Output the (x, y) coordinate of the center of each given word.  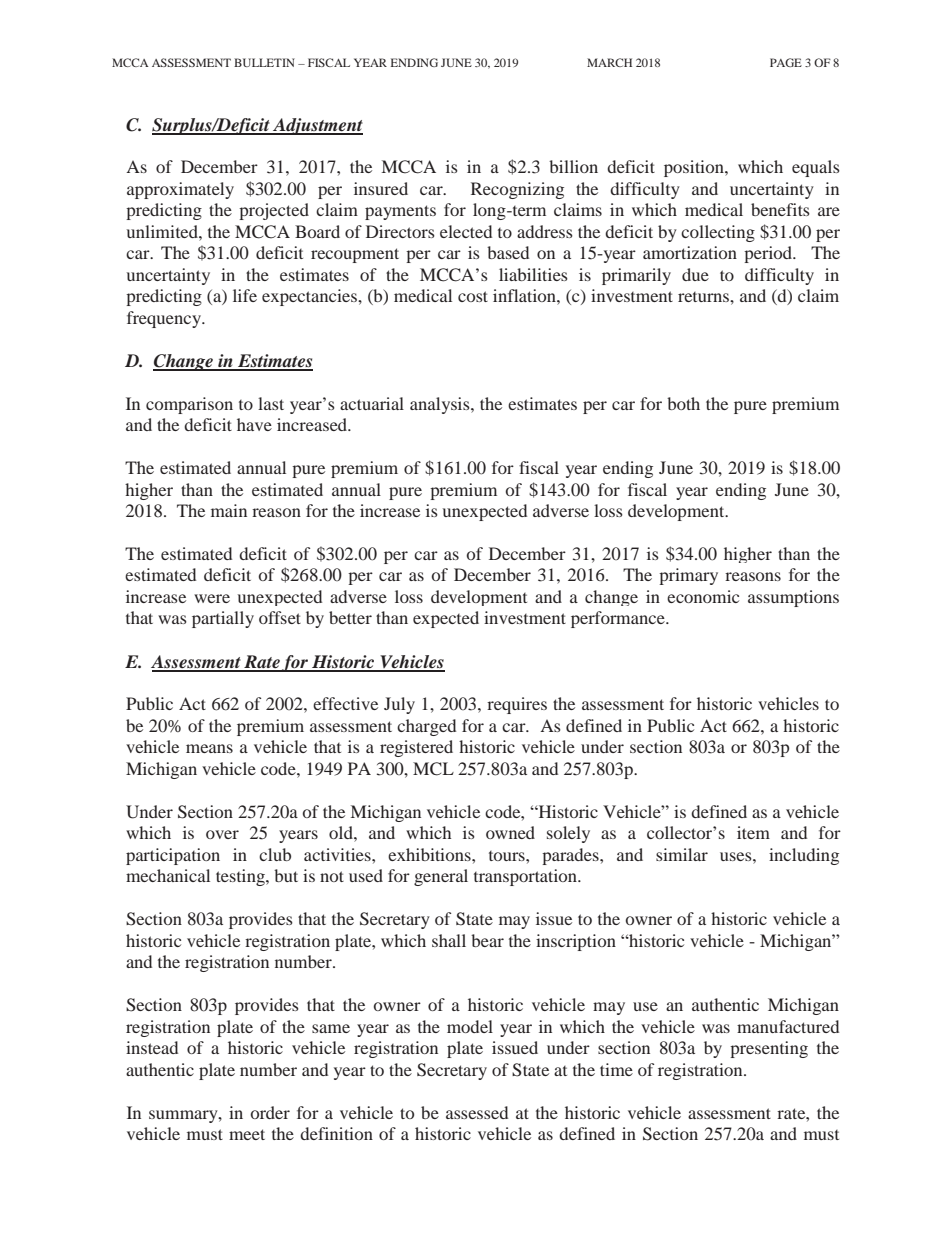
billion (573, 166)
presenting (769, 1049)
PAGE (786, 62)
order (270, 1112)
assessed (477, 1112)
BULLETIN (264, 62)
